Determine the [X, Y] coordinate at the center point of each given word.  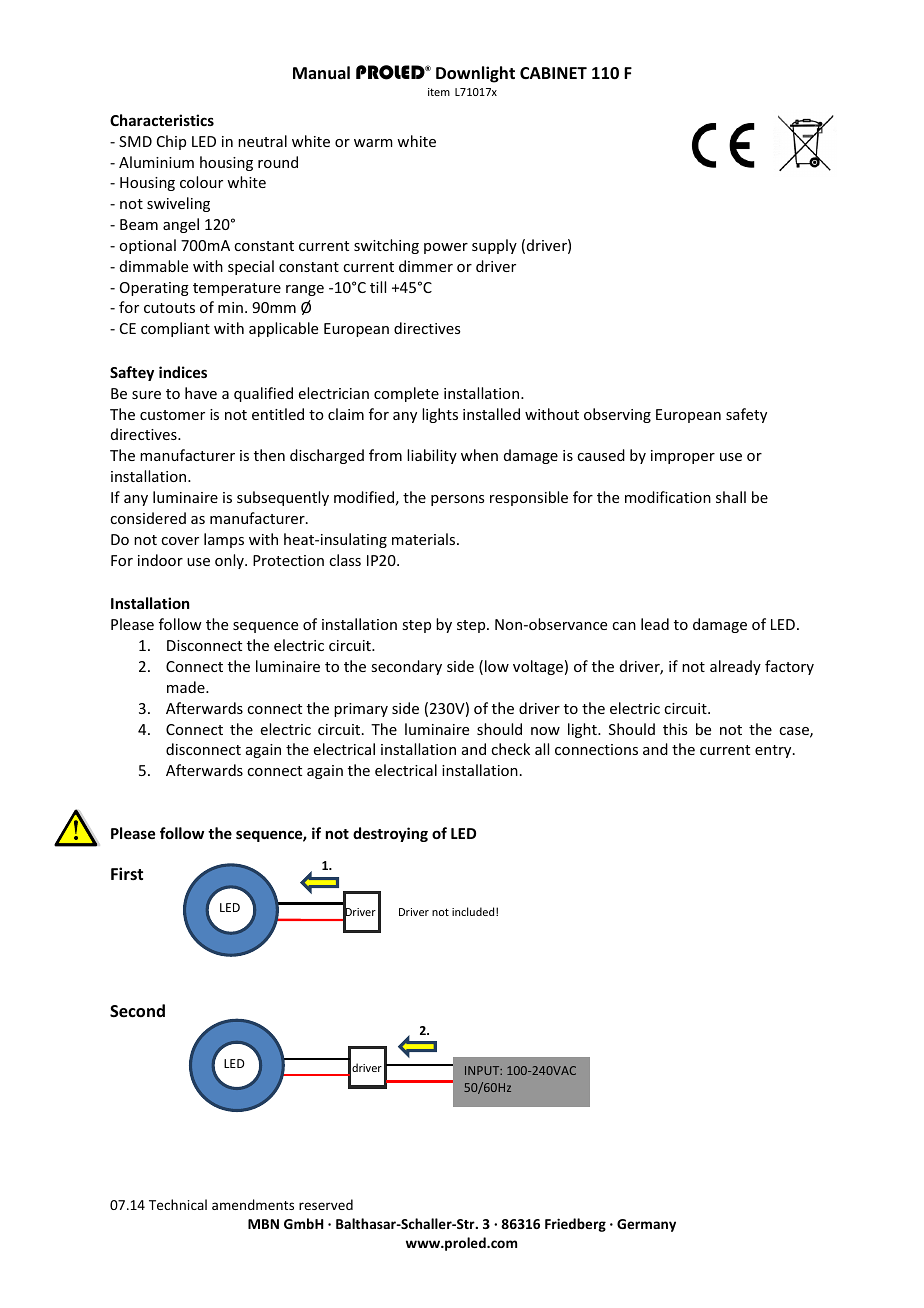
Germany [646, 1225]
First [127, 873]
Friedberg [575, 1225]
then [269, 455]
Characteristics [162, 120]
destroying [390, 834]
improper [683, 457]
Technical [178, 1204]
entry [774, 751]
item [439, 92]
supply [494, 246]
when [479, 455]
